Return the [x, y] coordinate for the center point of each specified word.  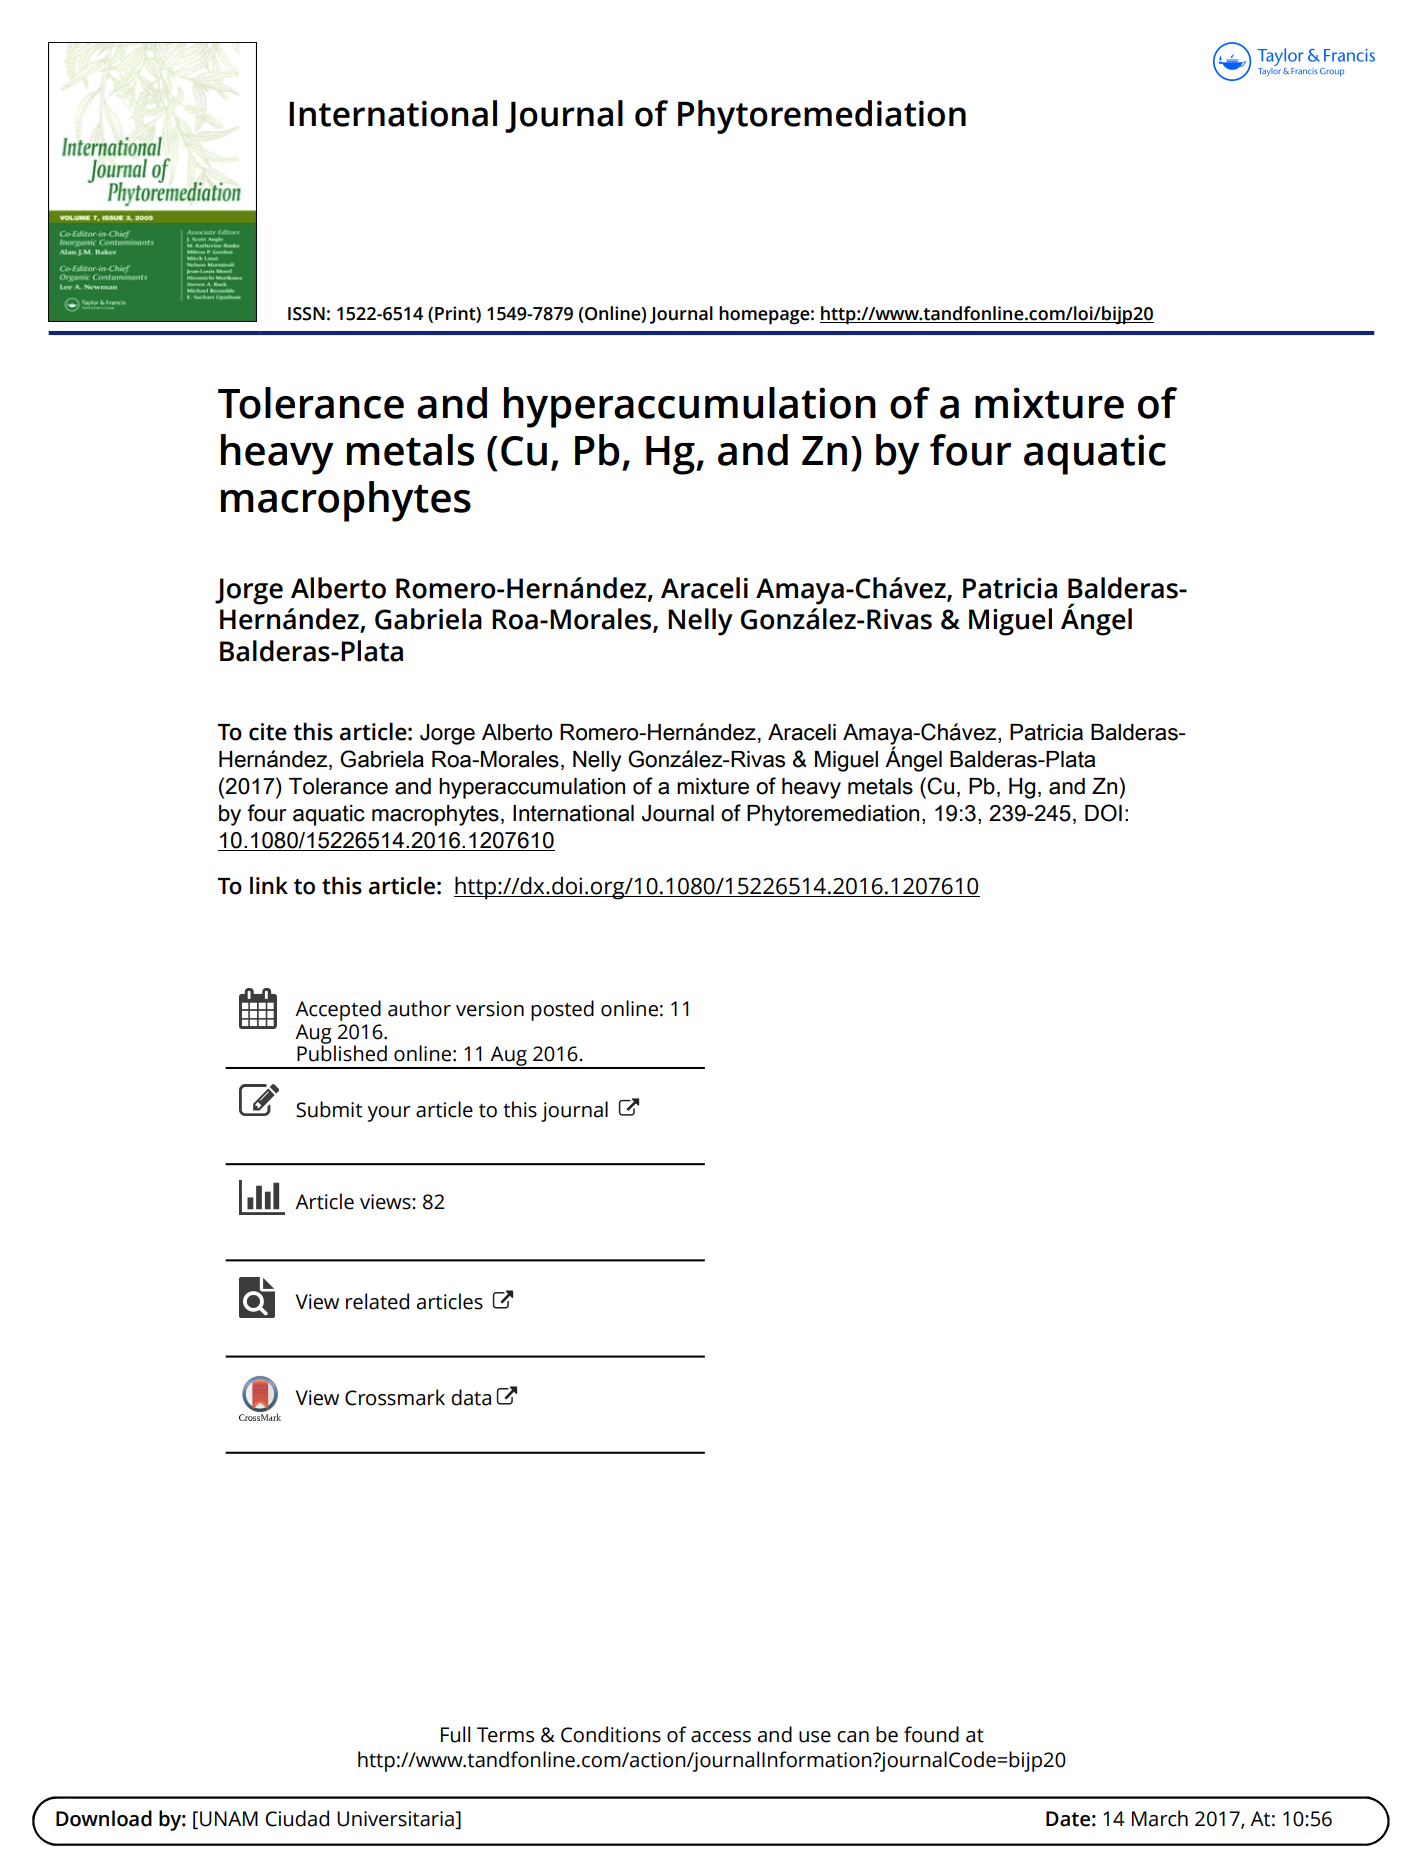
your [389, 1114]
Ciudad [297, 1818]
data [471, 1397]
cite [268, 732]
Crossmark [395, 1397]
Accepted [338, 1010]
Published [342, 1052]
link [269, 885]
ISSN [306, 314]
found [931, 1734]
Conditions [611, 1734]
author [419, 1008]
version [490, 1009]
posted [562, 1010]
